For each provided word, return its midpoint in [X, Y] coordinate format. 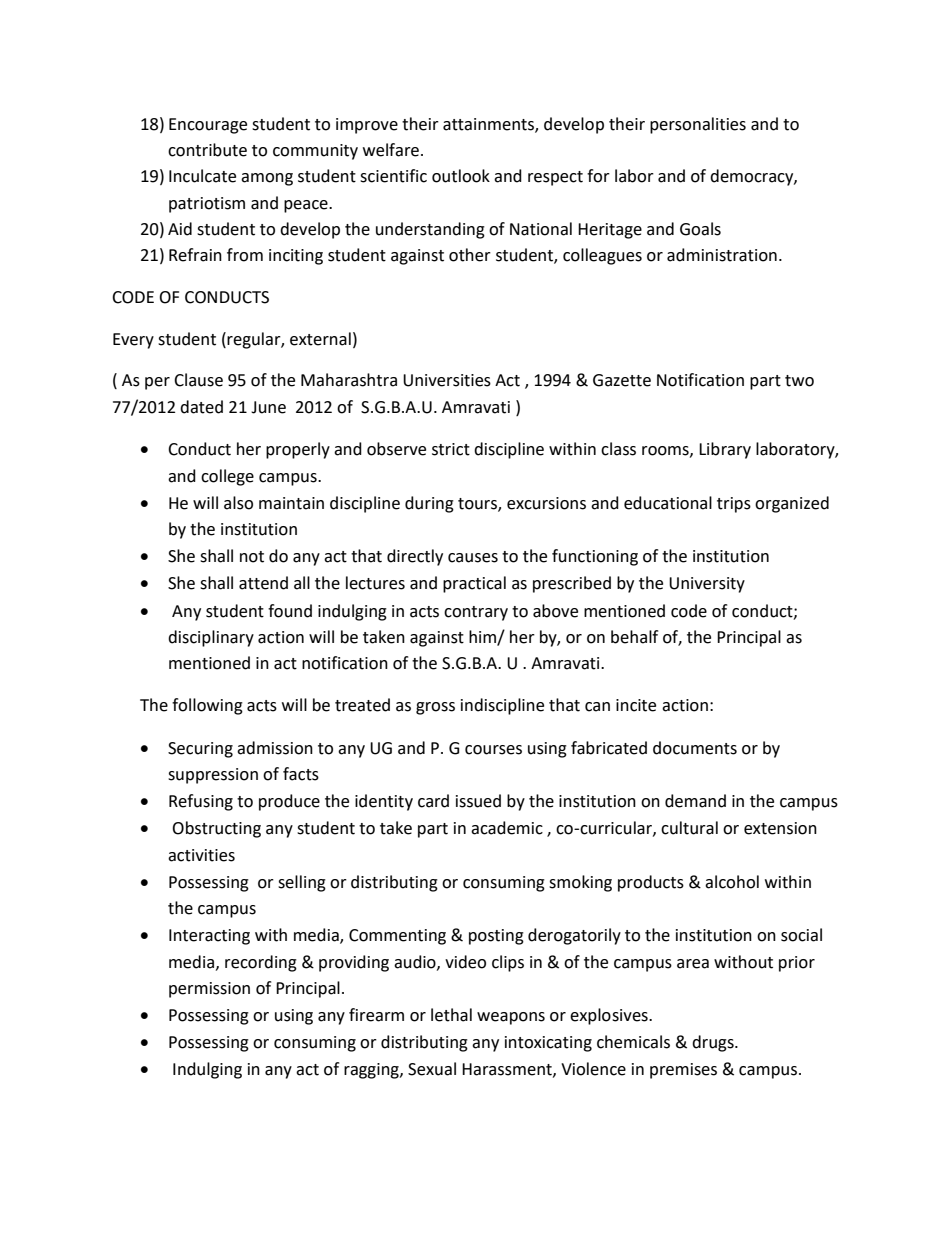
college [227, 477]
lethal [451, 1015]
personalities [698, 125]
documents [695, 748]
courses [493, 750]
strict [451, 449]
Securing [200, 750]
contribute [207, 150]
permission [209, 990]
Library [725, 450]
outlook [461, 176]
